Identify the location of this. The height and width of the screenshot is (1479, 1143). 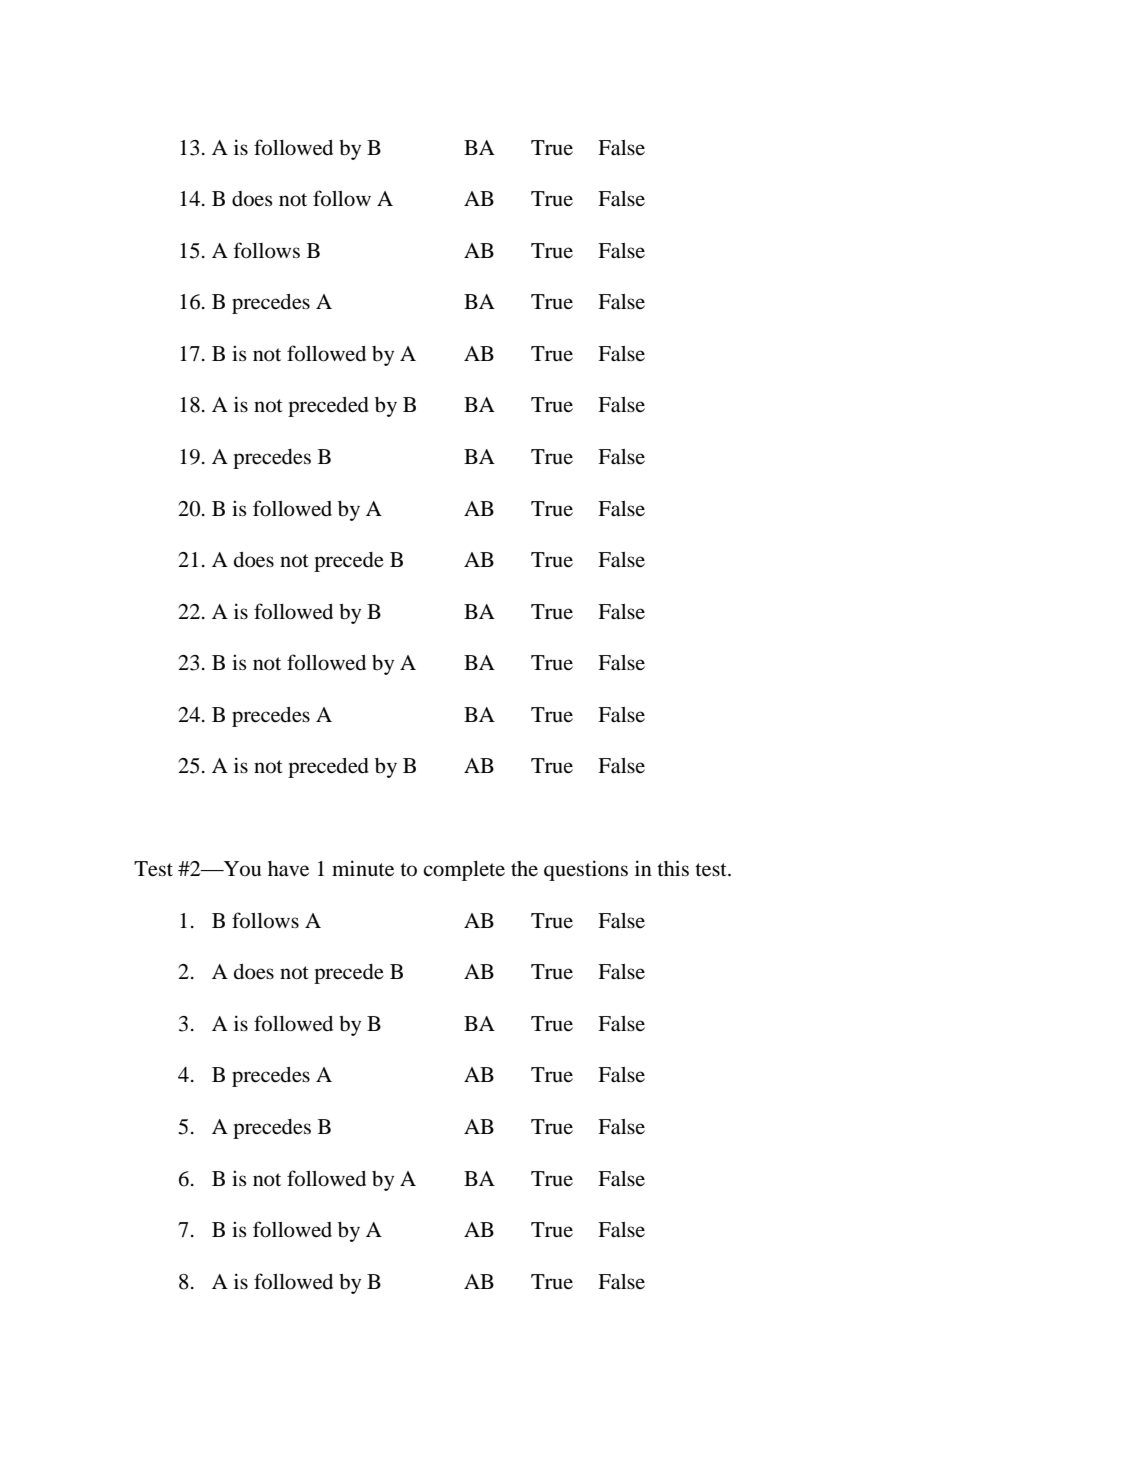
(673, 868).
